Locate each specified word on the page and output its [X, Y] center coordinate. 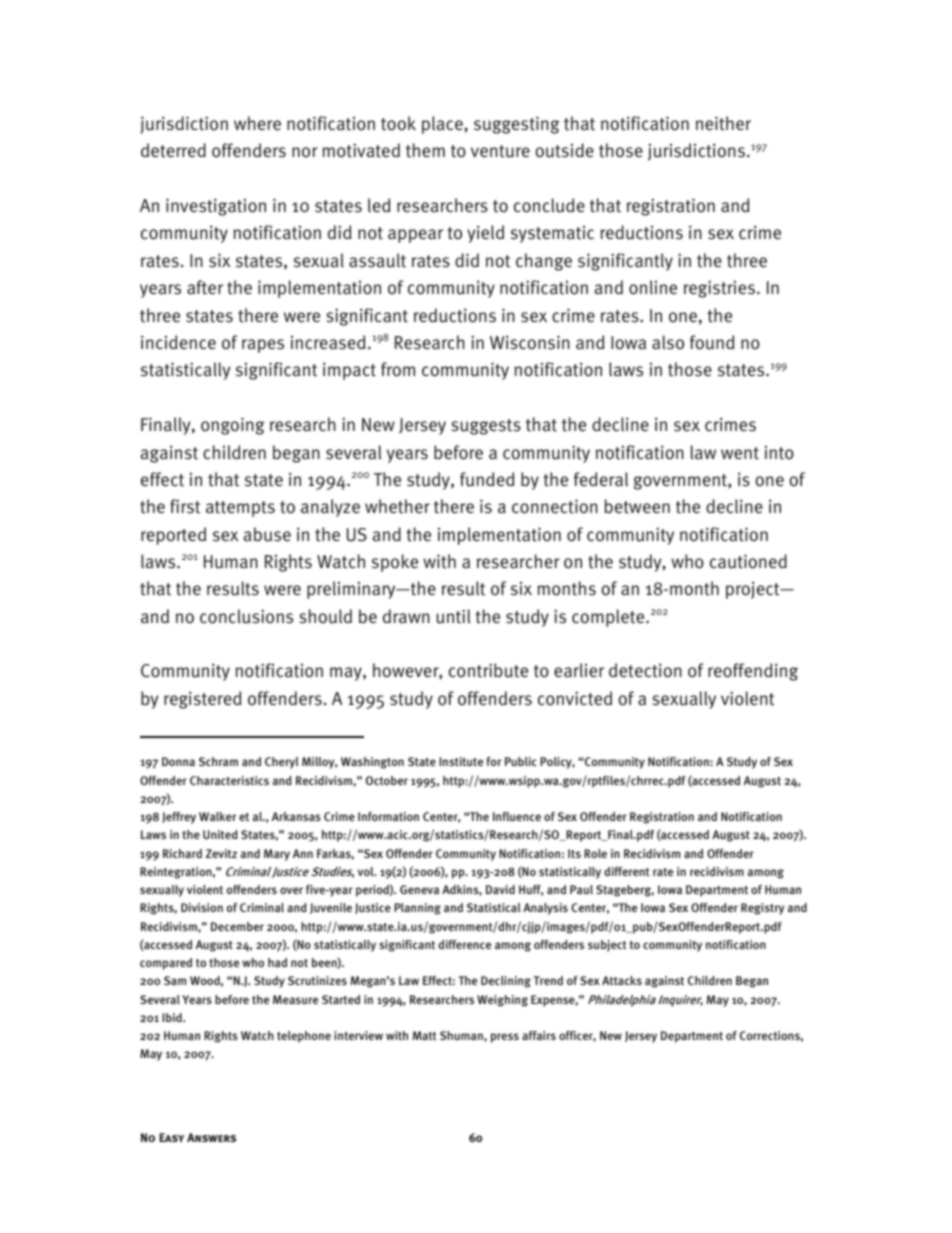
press [505, 1038]
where [257, 123]
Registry [762, 909]
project [754, 590]
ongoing [232, 426]
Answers [211, 1137]
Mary [277, 855]
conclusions [246, 616]
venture [500, 151]
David [500, 889]
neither [723, 123]
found [712, 342]
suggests [486, 427]
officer [577, 1036]
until [454, 616]
